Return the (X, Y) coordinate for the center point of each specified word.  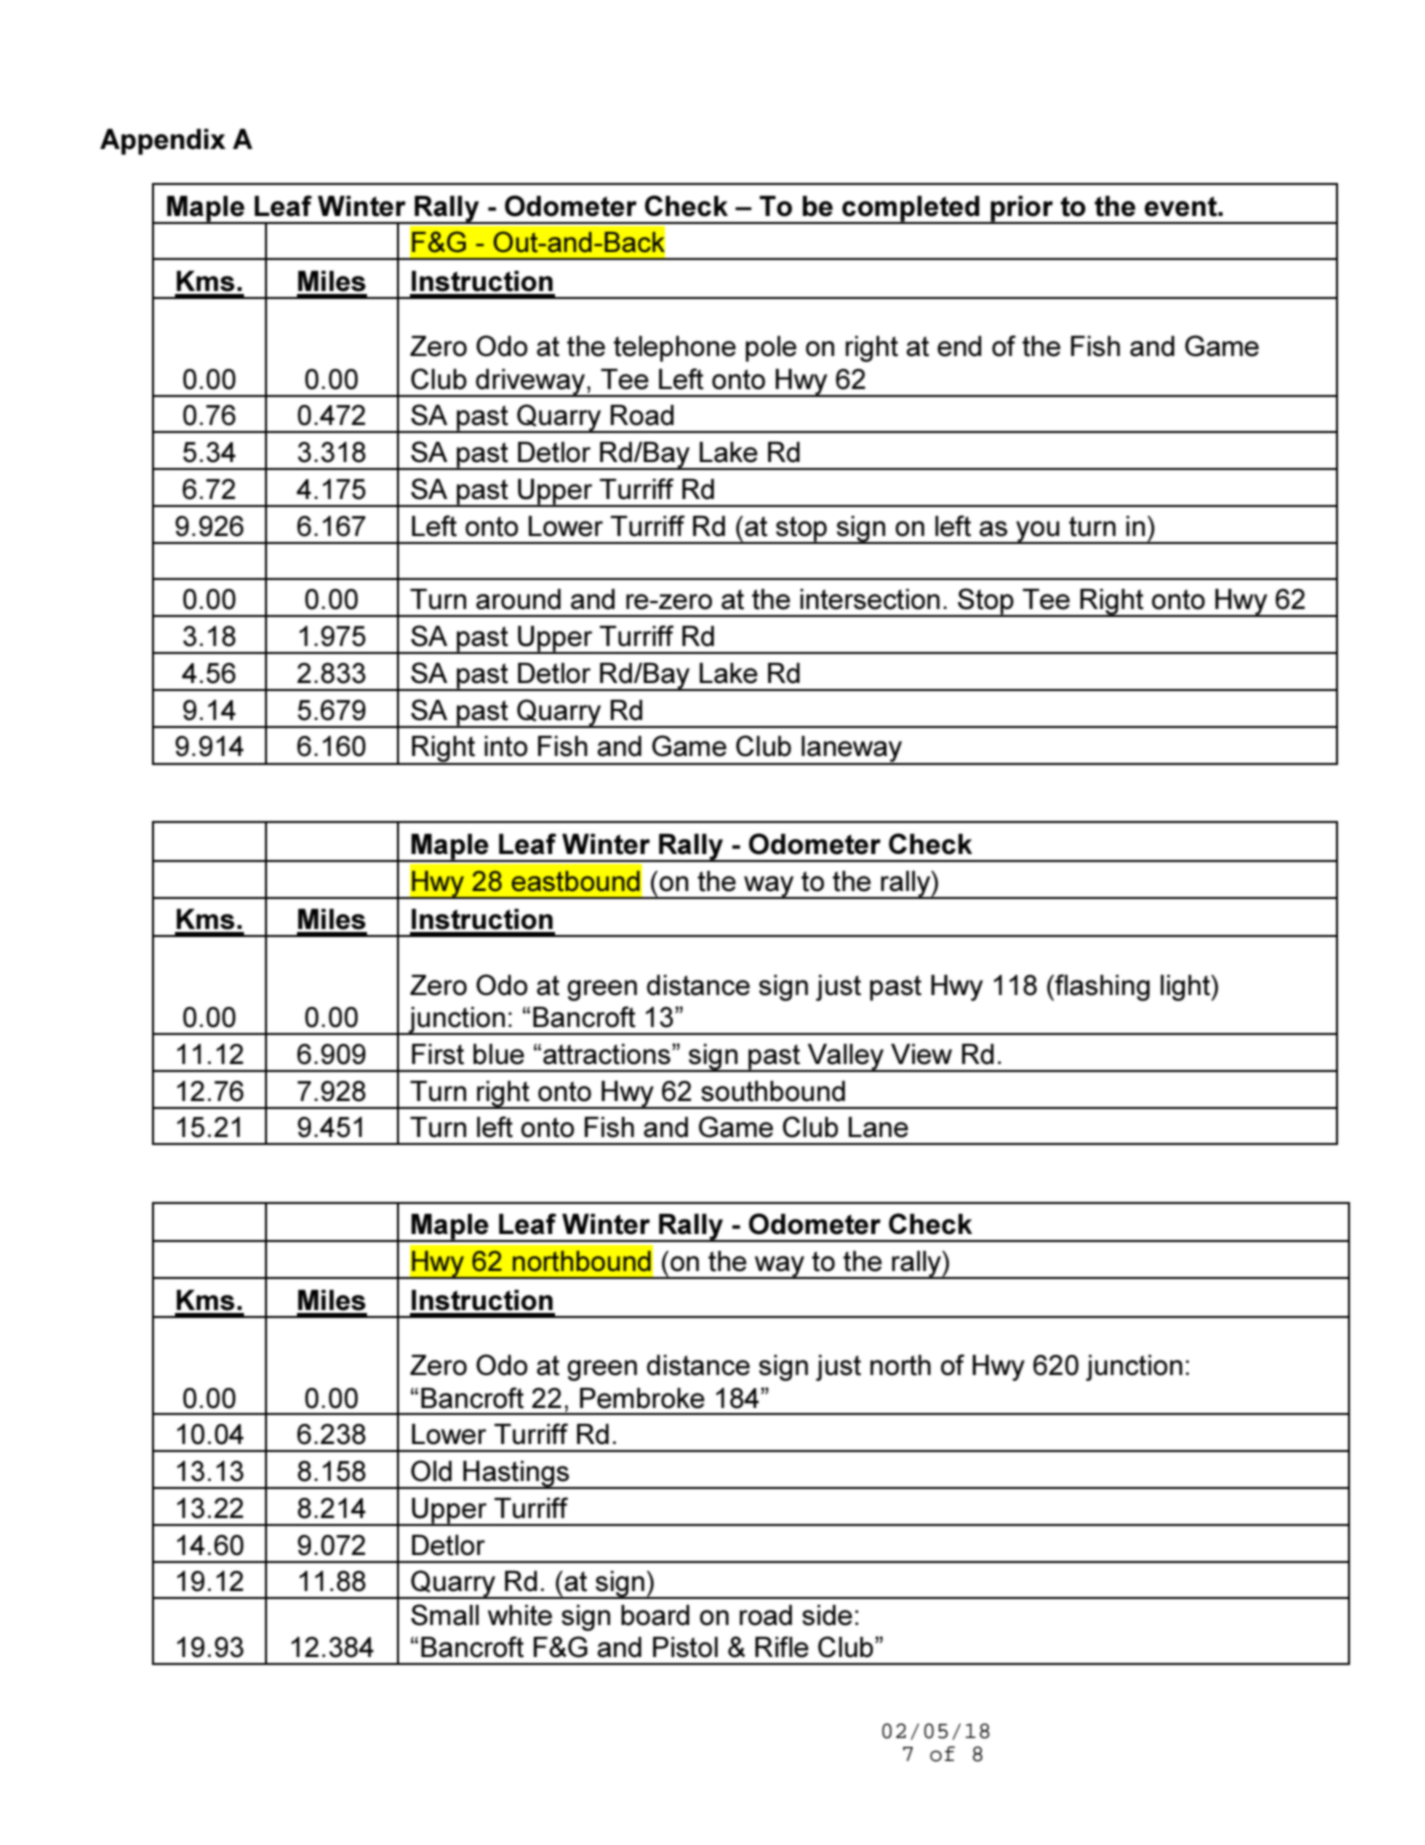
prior (1022, 210)
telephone (675, 349)
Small (445, 1615)
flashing (1101, 987)
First (438, 1054)
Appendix (163, 142)
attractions (608, 1054)
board (655, 1615)
